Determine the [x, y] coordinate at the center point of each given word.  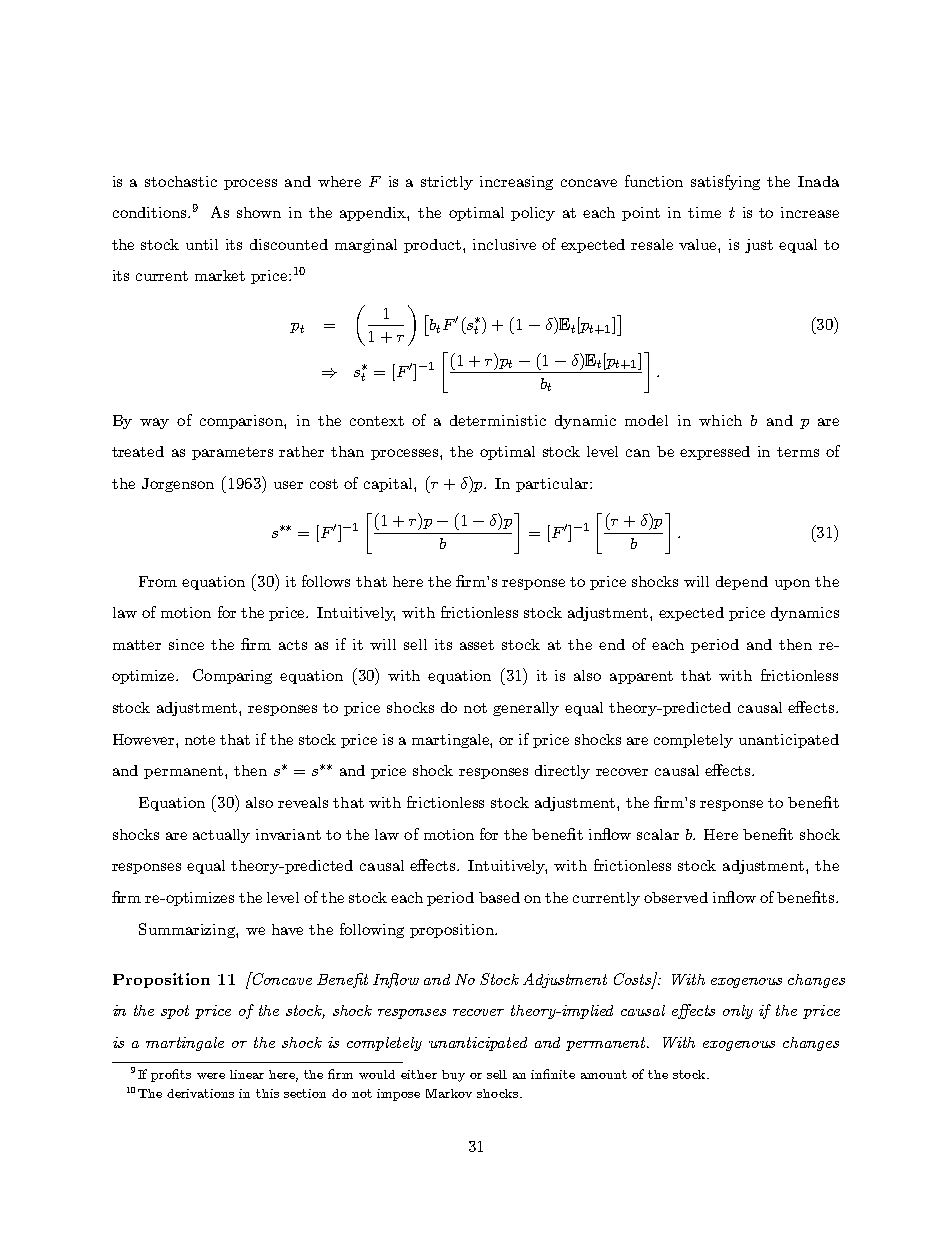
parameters [232, 453]
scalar [658, 834]
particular [553, 485]
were [211, 1076]
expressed [715, 453]
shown [259, 212]
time [704, 212]
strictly [447, 183]
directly [562, 772]
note [200, 740]
